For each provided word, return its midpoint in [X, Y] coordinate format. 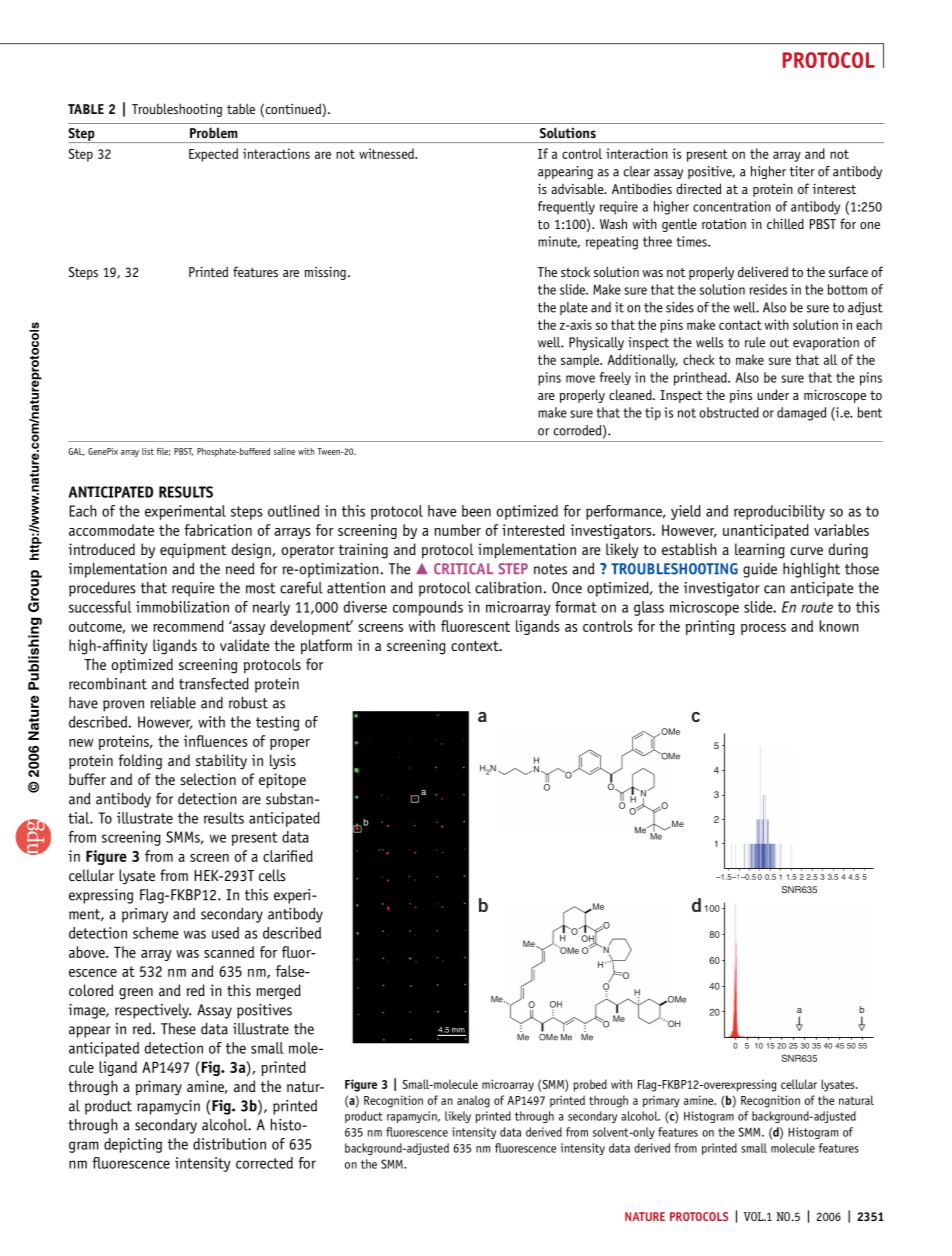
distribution [229, 1144]
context [476, 646]
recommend [188, 626]
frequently [566, 208]
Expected [213, 155]
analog [473, 1101]
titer [802, 171]
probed [590, 1085]
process [763, 629]
